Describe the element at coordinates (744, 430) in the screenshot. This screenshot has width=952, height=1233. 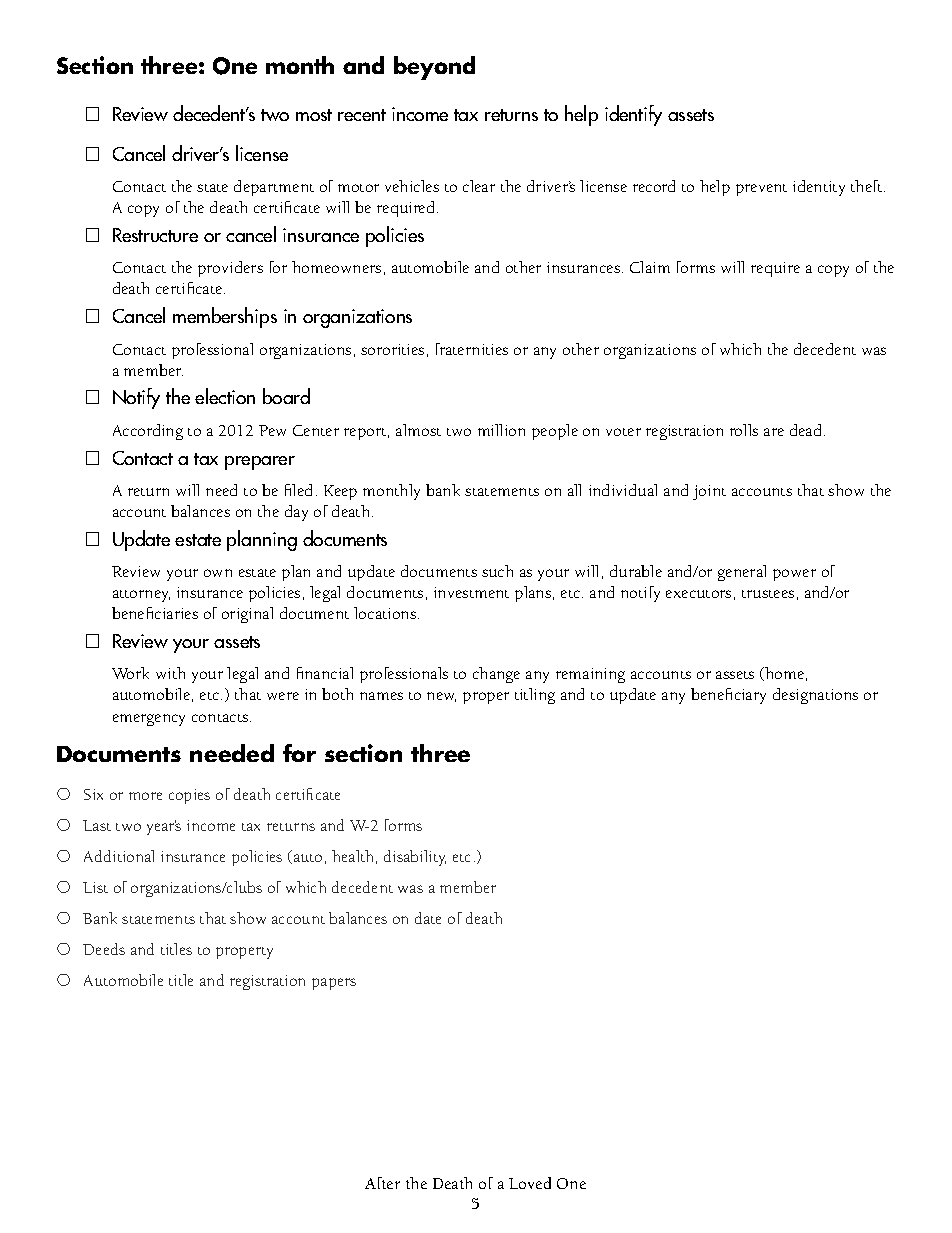
I see `rolls` at that location.
